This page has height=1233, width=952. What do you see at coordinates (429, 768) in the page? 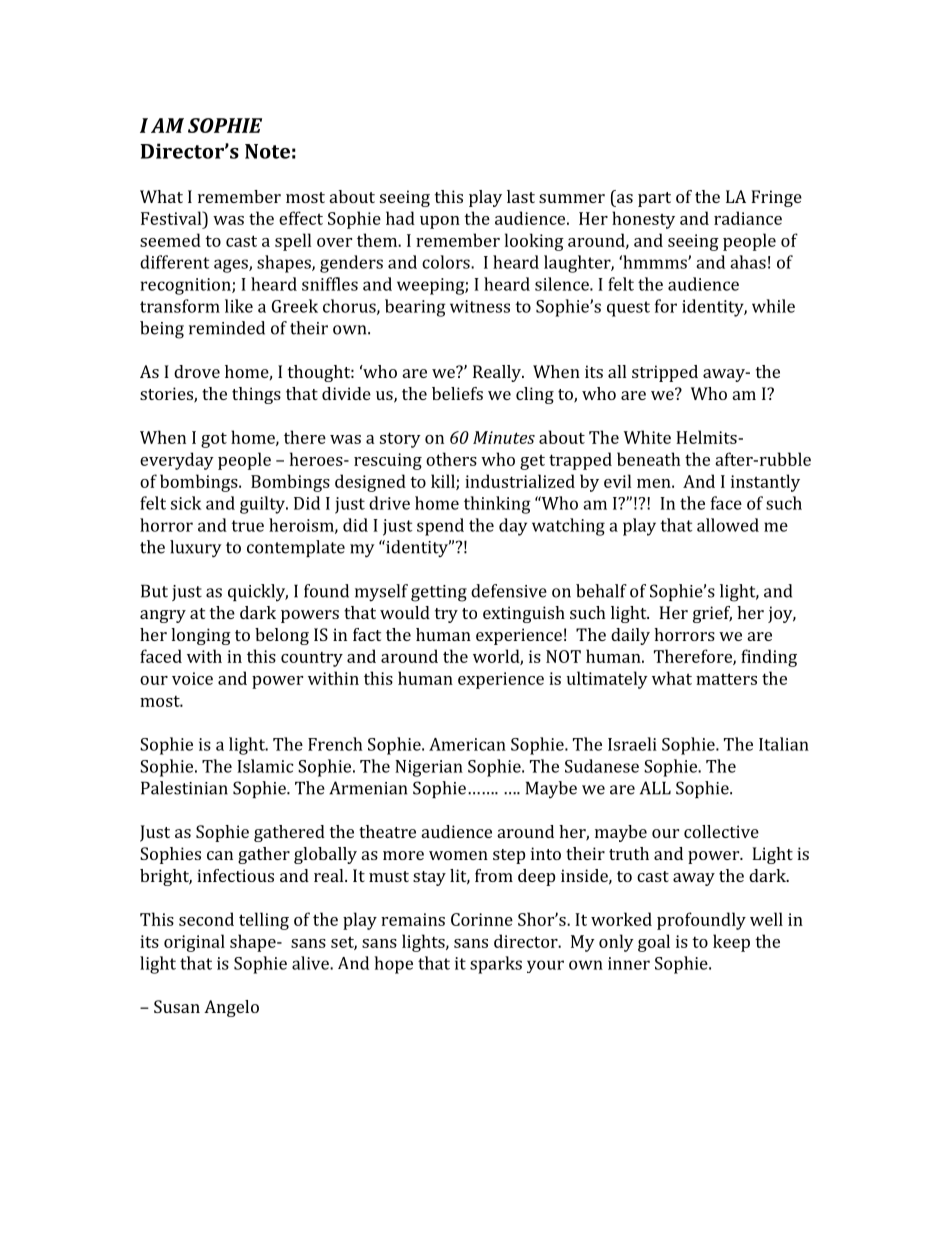
I see `Nigerian` at bounding box center [429, 768].
